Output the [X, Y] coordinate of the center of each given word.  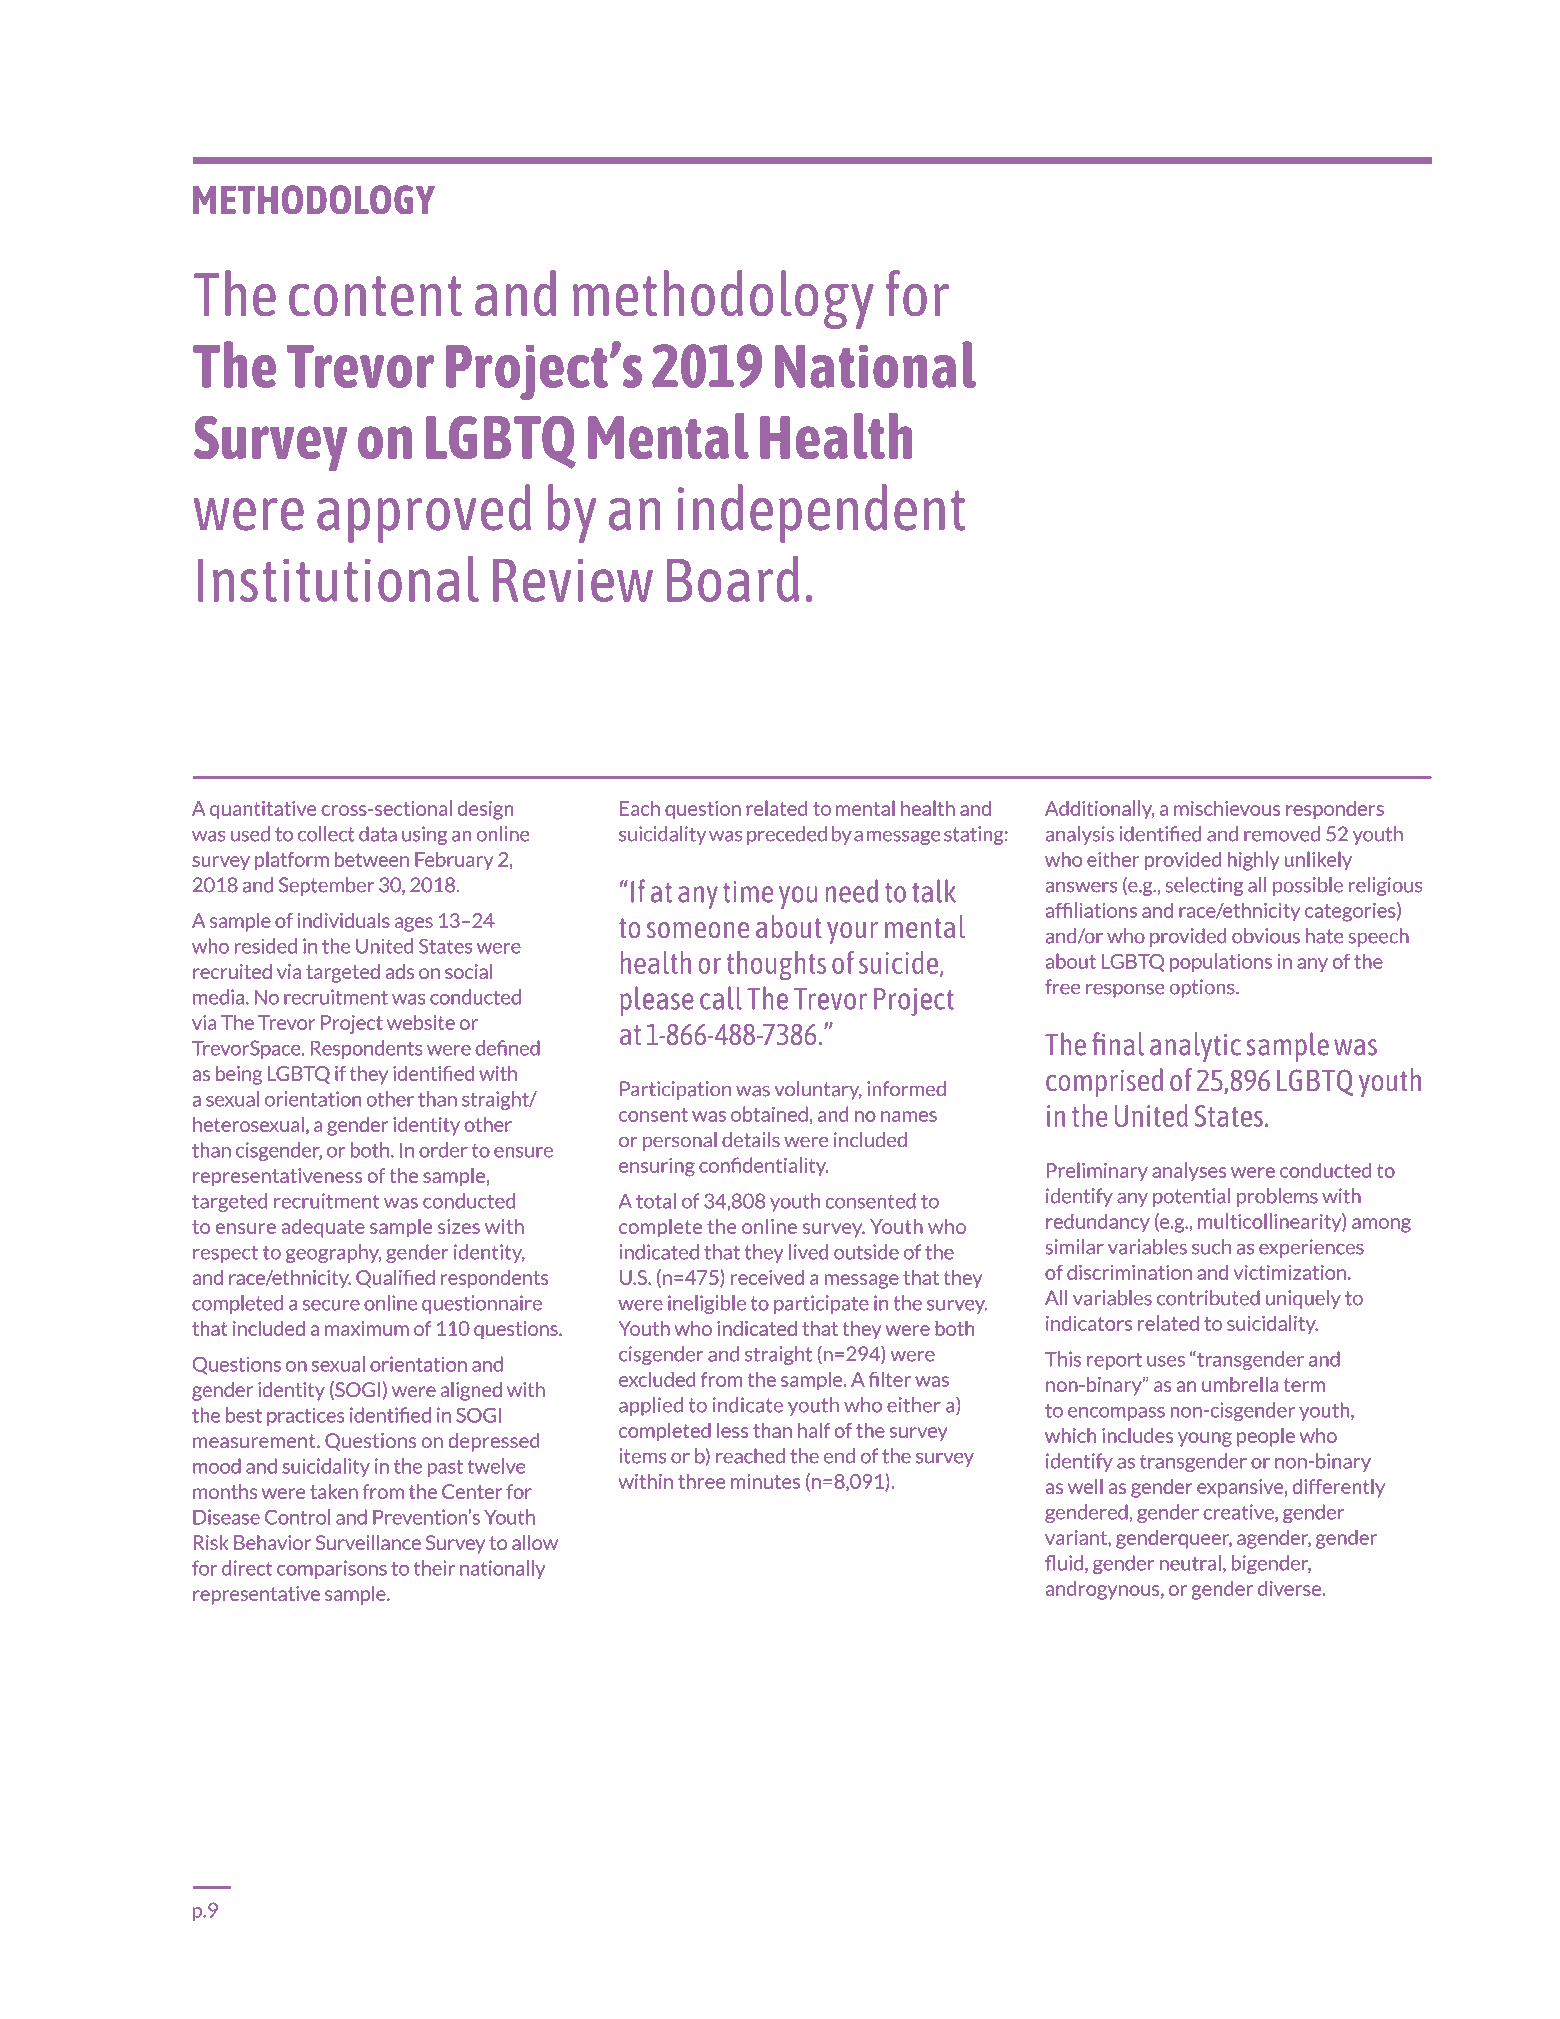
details [751, 1140]
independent [821, 513]
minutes [765, 1481]
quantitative [263, 810]
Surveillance [368, 1542]
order [443, 1150]
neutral [1190, 1563]
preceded [787, 835]
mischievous [1227, 808]
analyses [1189, 1171]
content [375, 296]
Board [733, 579]
